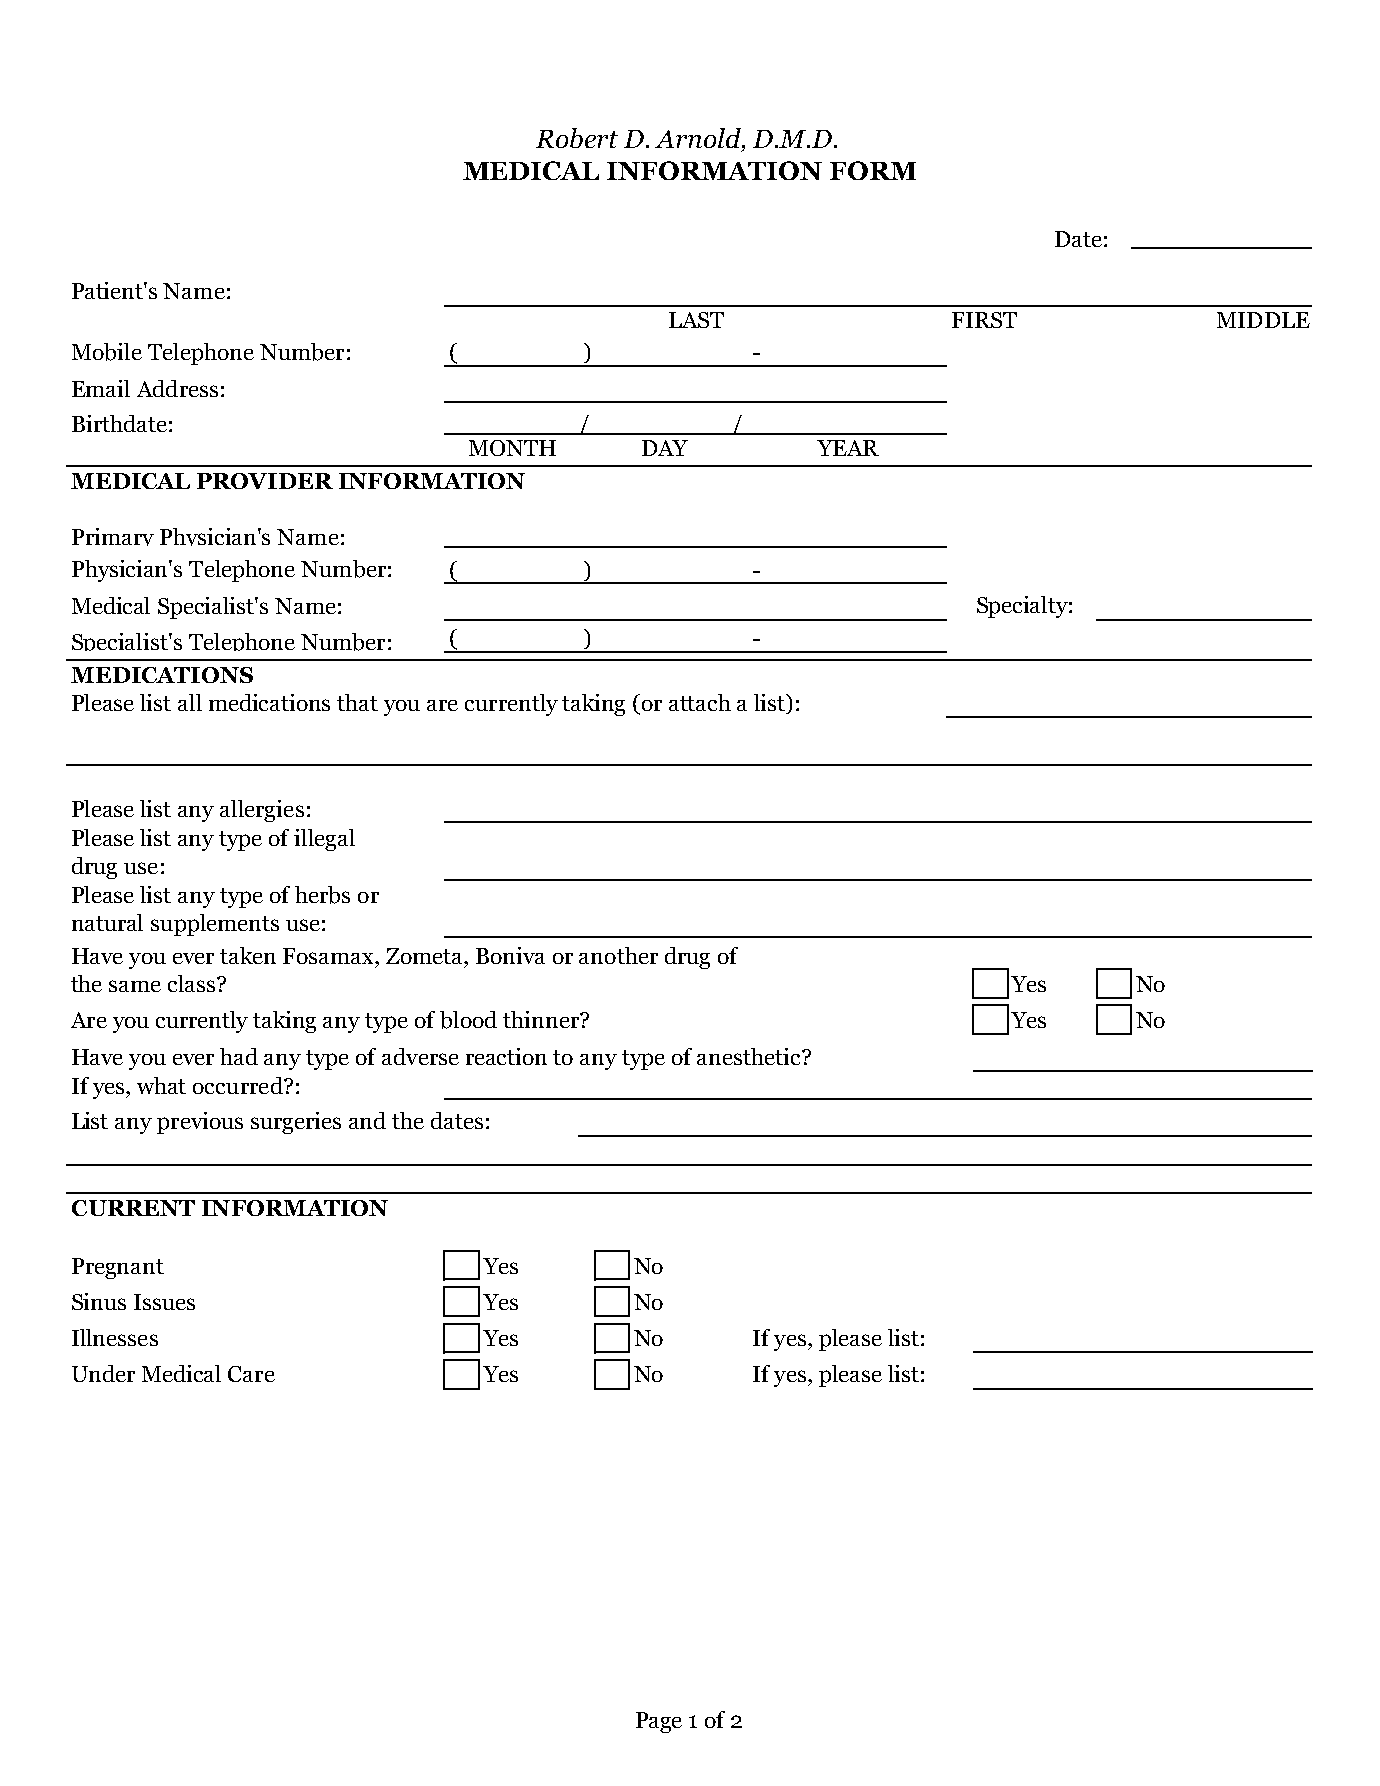 This screenshot has height=1786, width=1380. Describe the element at coordinates (107, 352) in the screenshot. I see `Mobile` at that location.
